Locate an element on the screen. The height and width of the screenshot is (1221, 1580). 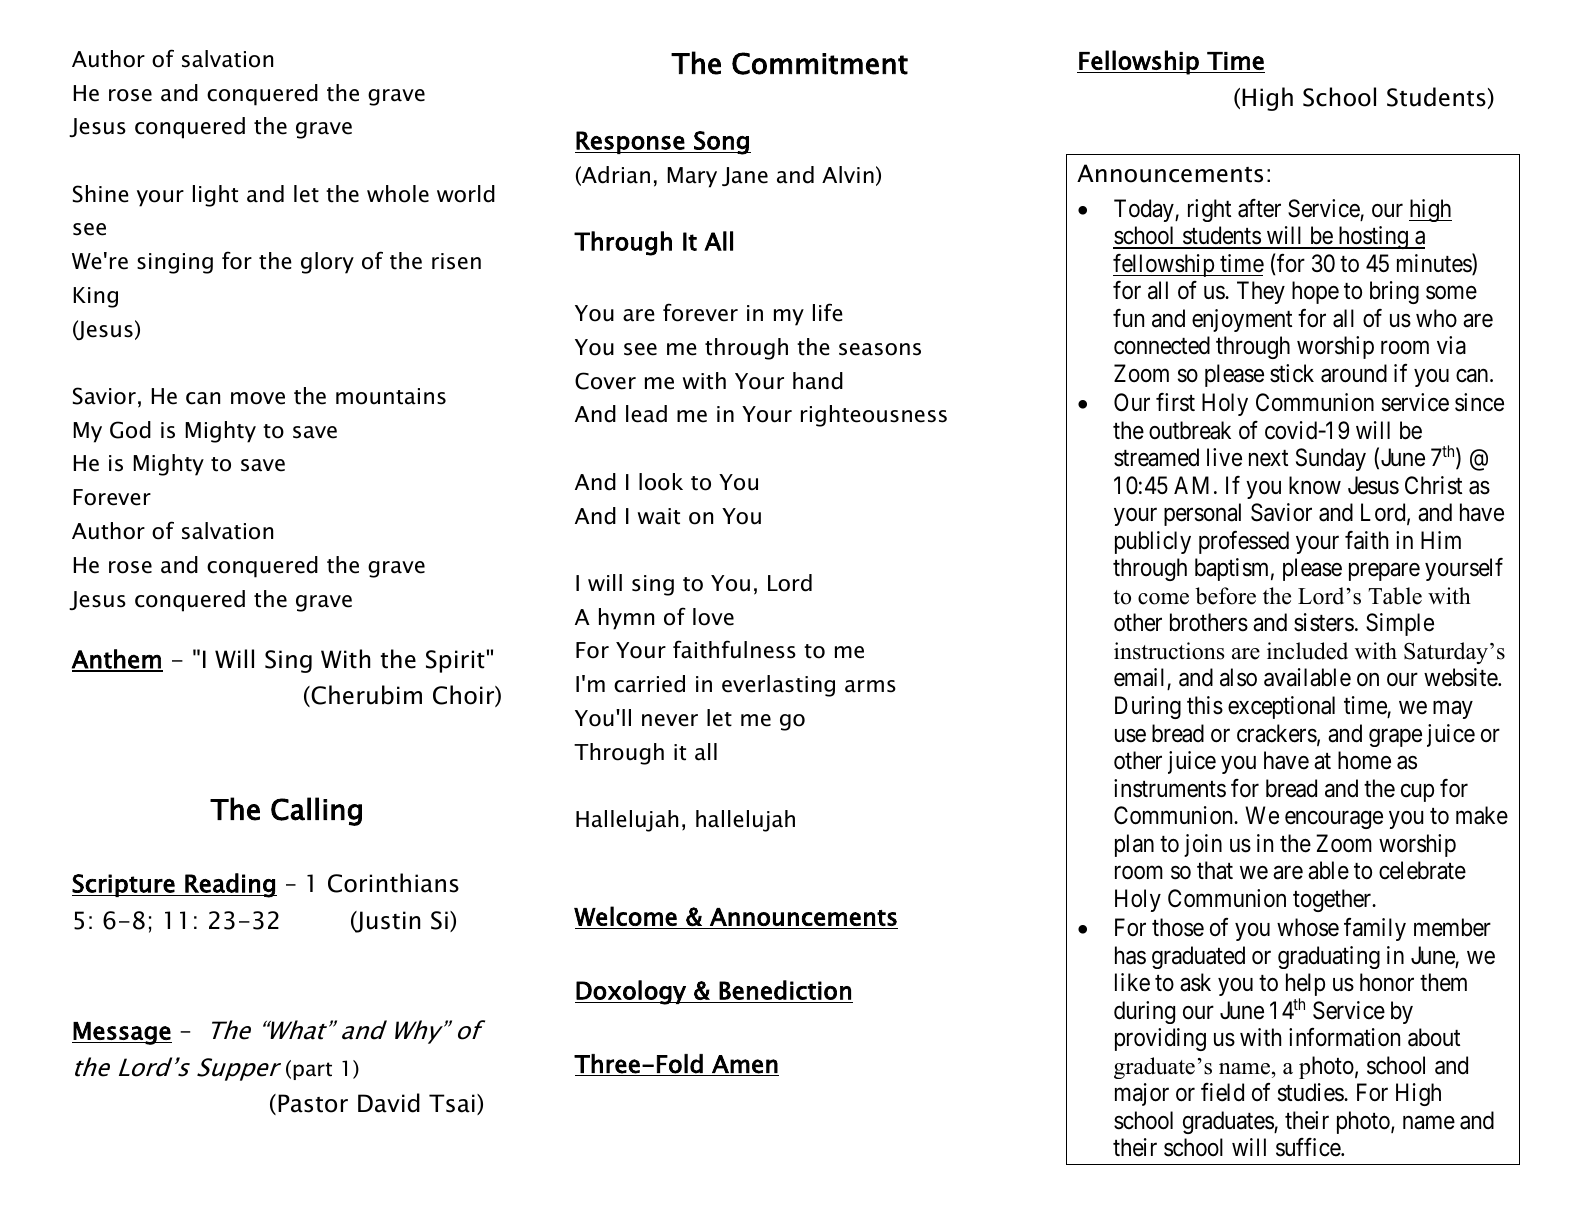
after is located at coordinates (1259, 208).
